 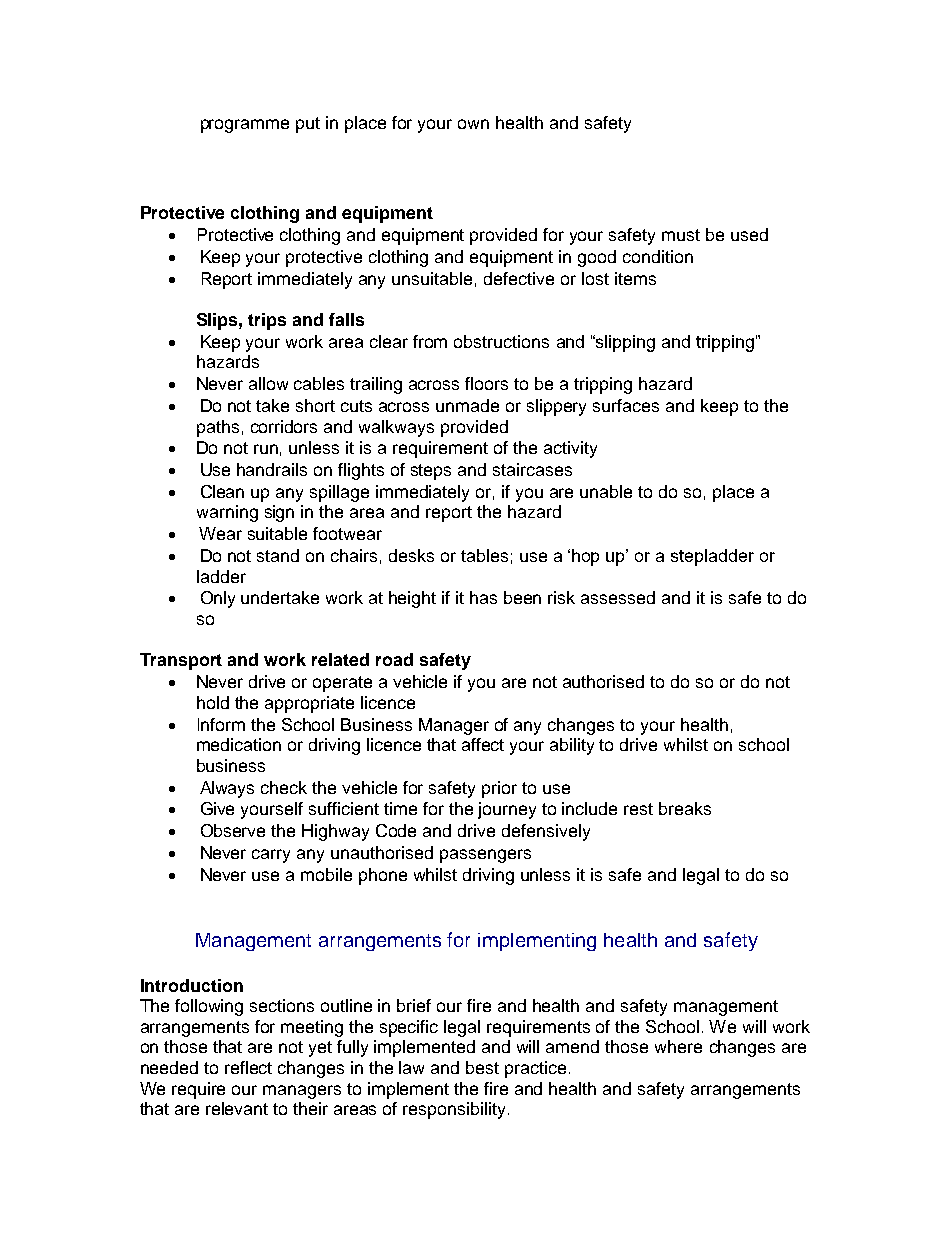 What do you see at coordinates (467, 405) in the page?
I see `unmade` at bounding box center [467, 405].
